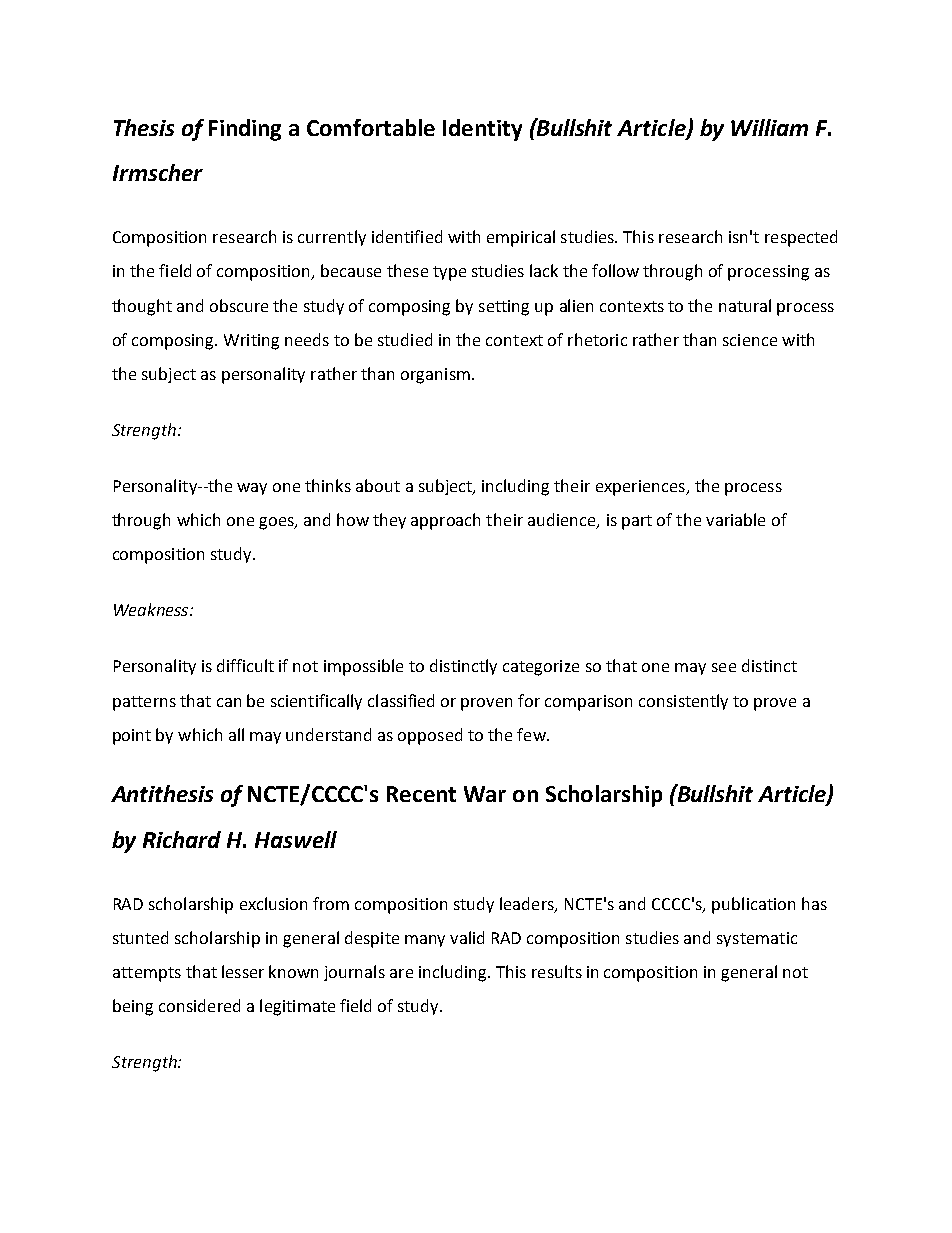 The height and width of the screenshot is (1233, 952). What do you see at coordinates (735, 519) in the screenshot?
I see `variable` at bounding box center [735, 519].
